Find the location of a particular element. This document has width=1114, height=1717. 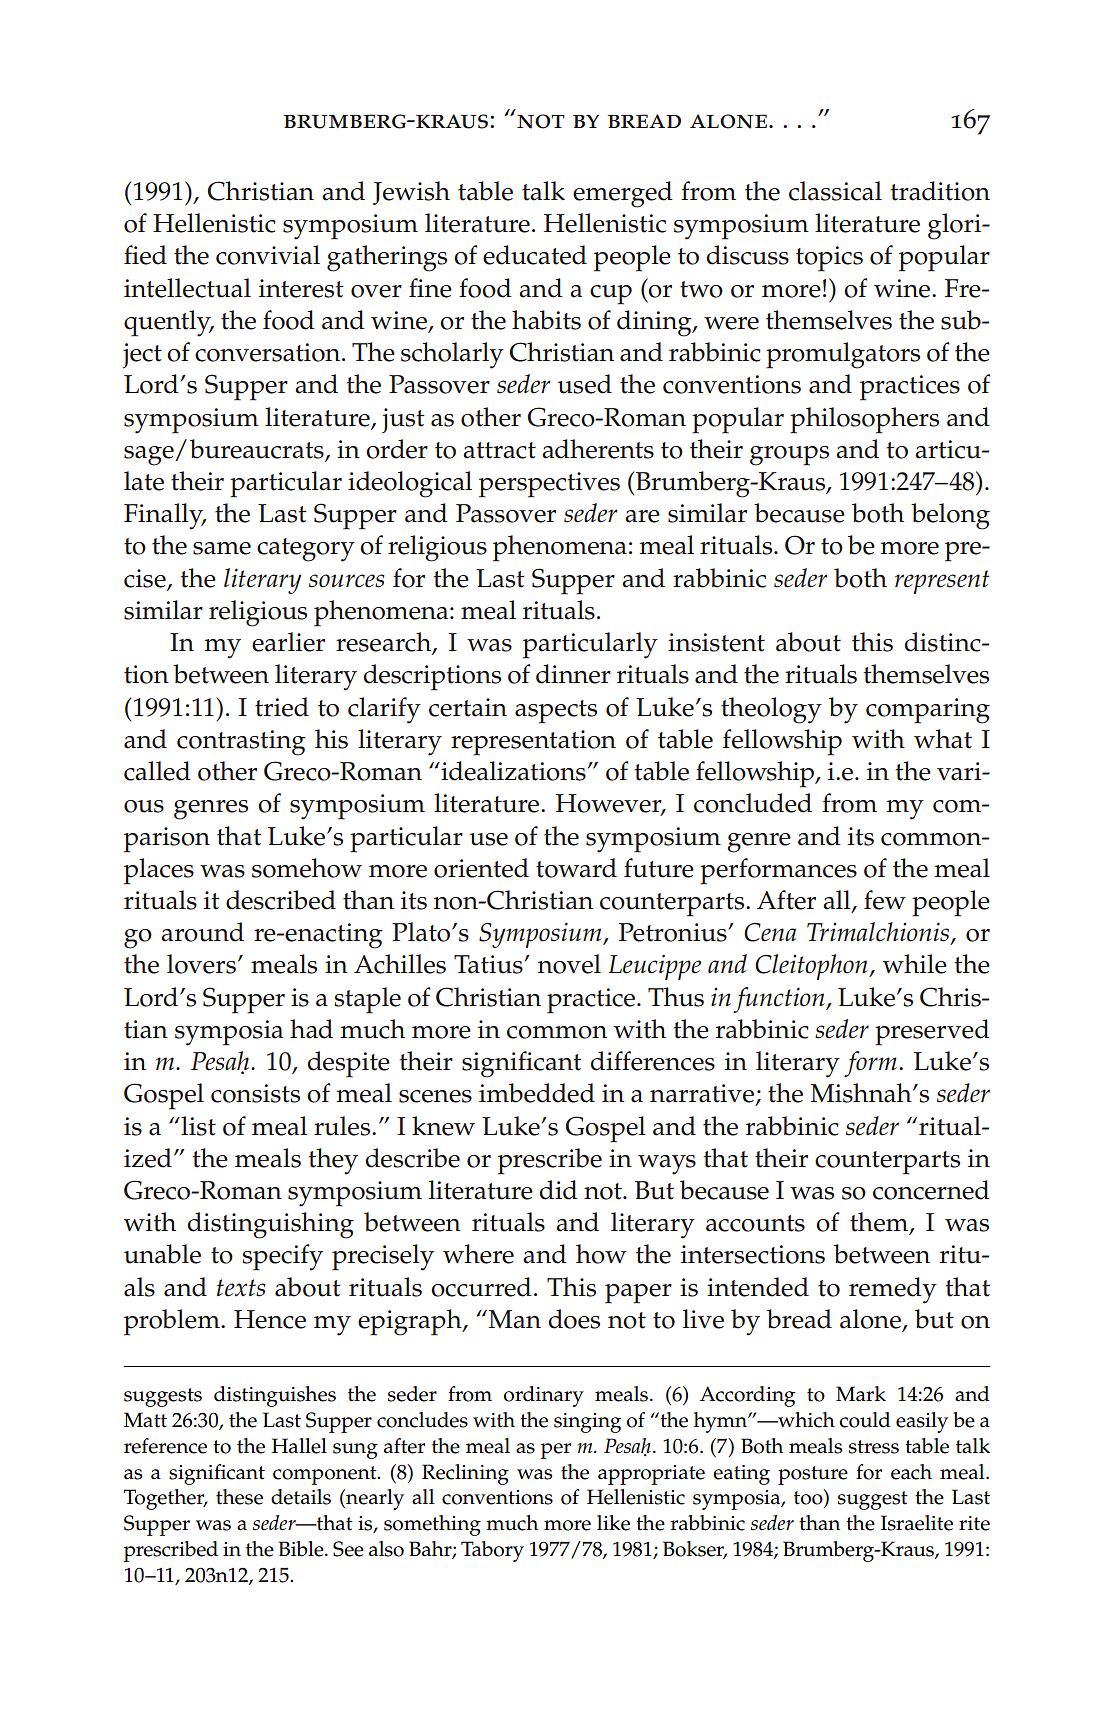

somehow is located at coordinates (307, 868).
